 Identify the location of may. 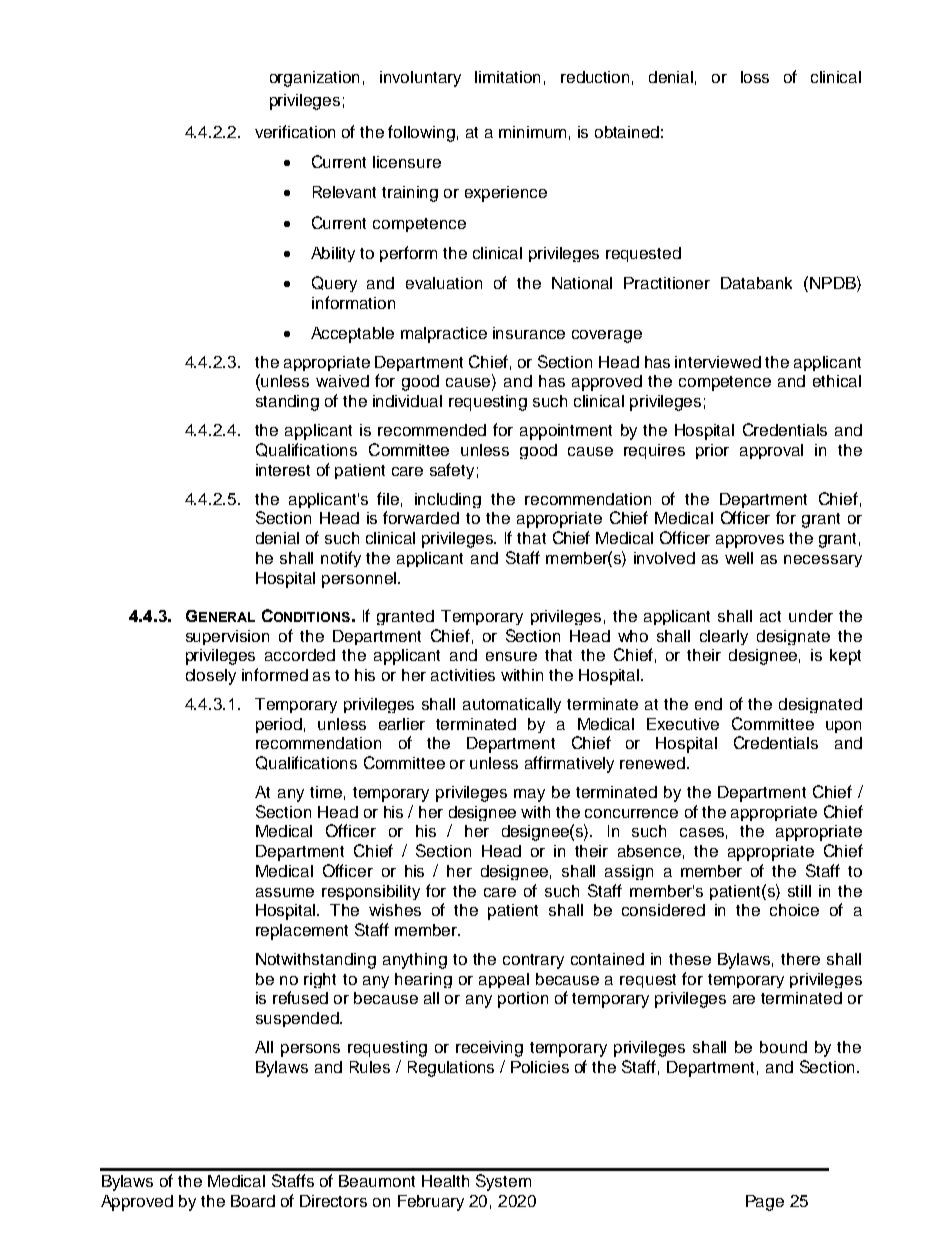
(529, 795).
